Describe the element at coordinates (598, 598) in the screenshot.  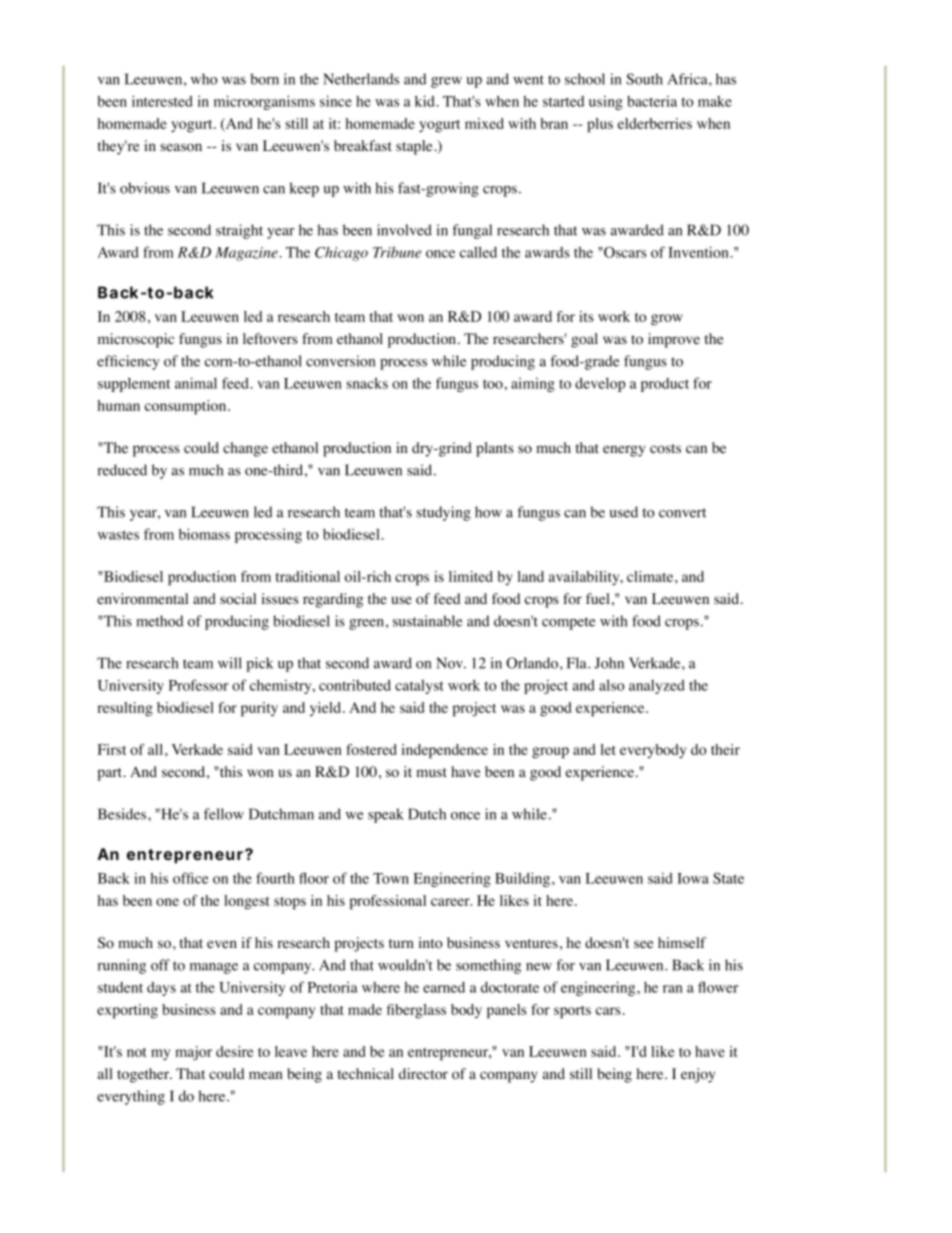
I see `fuel` at that location.
